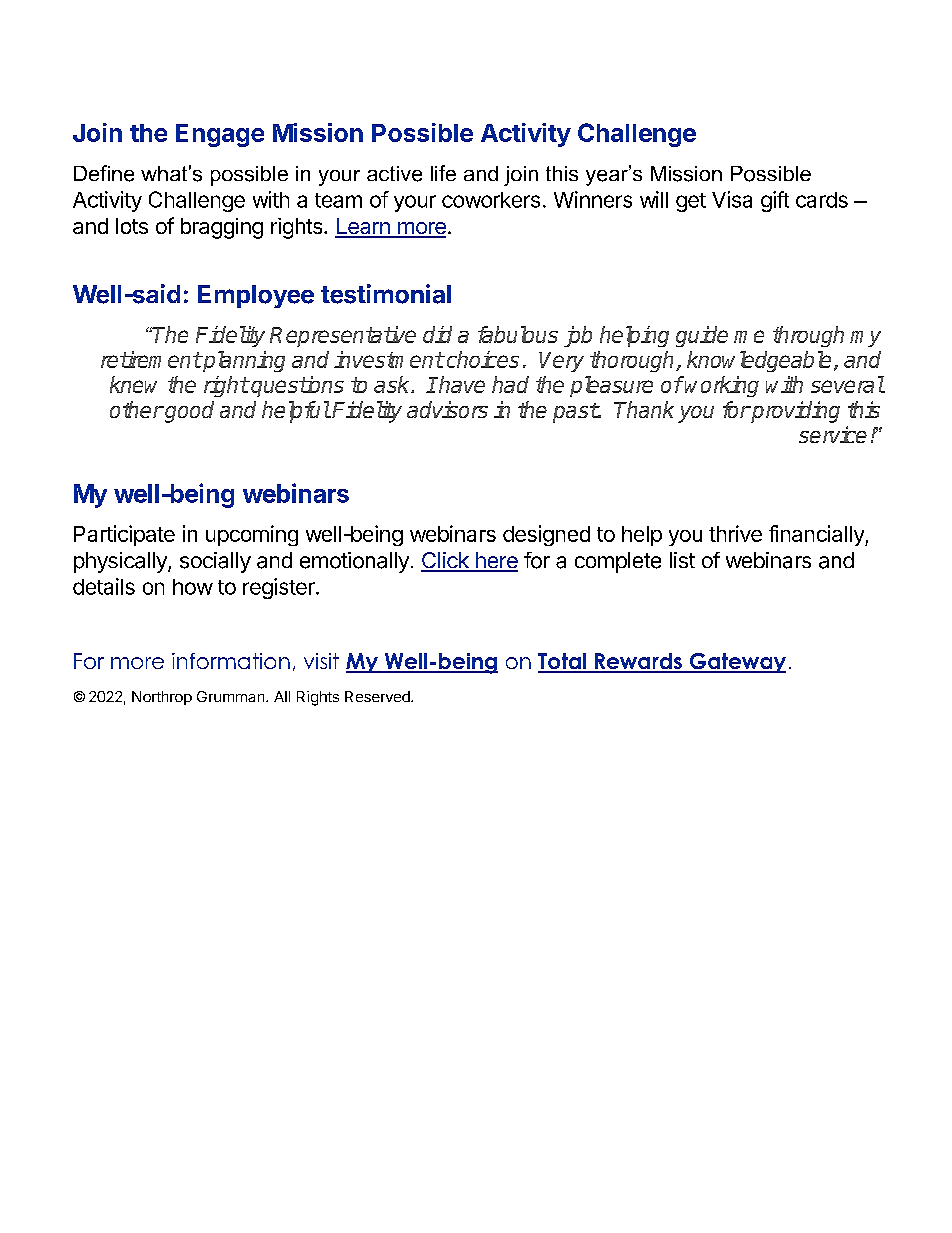 This screenshot has height=1233, width=952. Describe the element at coordinates (386, 294) in the screenshot. I see `testimonial` at that location.
